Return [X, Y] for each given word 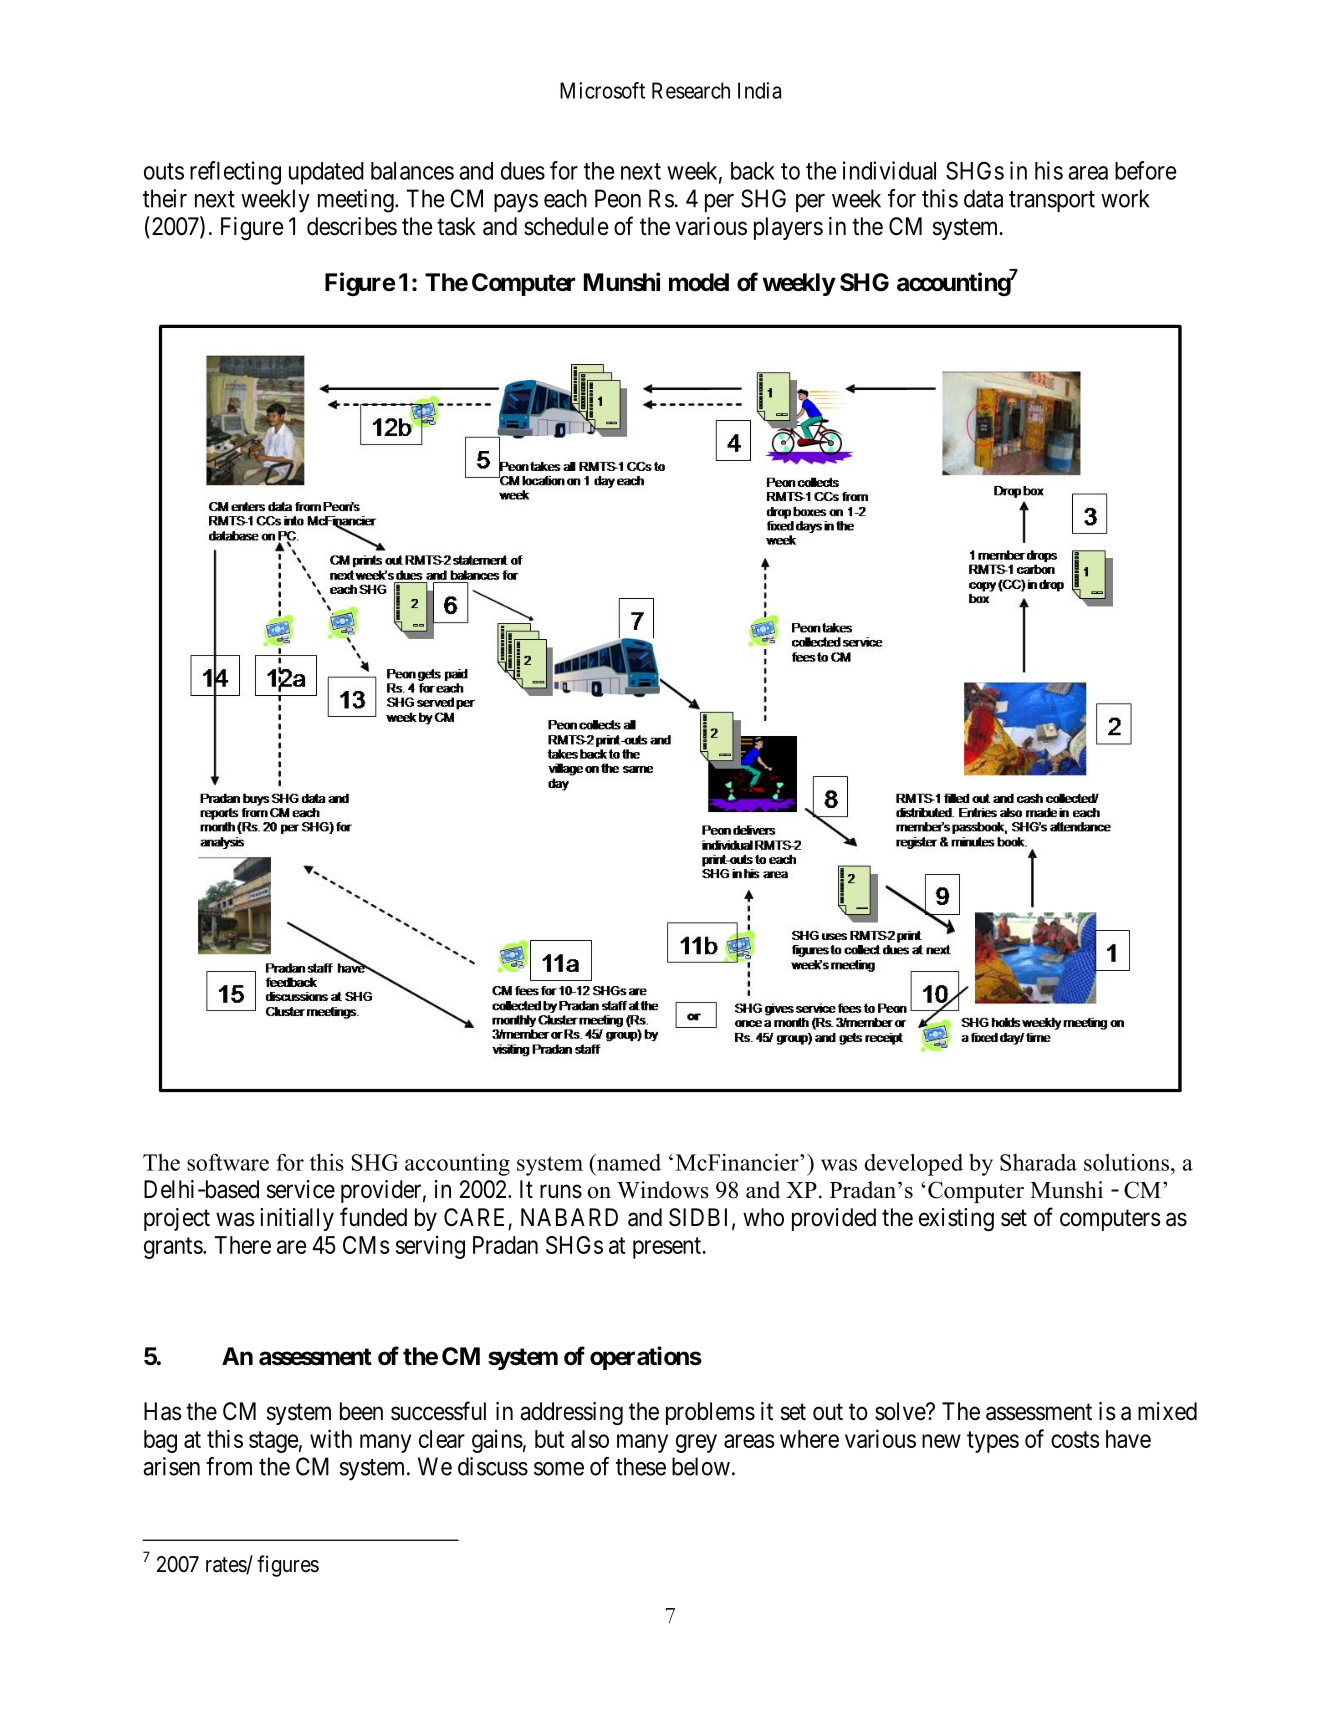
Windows [663, 1190]
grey [696, 1443]
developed [914, 1164]
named [628, 1162]
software [228, 1162]
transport [1052, 201]
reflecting [235, 173]
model [699, 282]
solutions [1126, 1162]
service [301, 1189]
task [456, 226]
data [983, 198]
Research [691, 90]
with [331, 1438]
